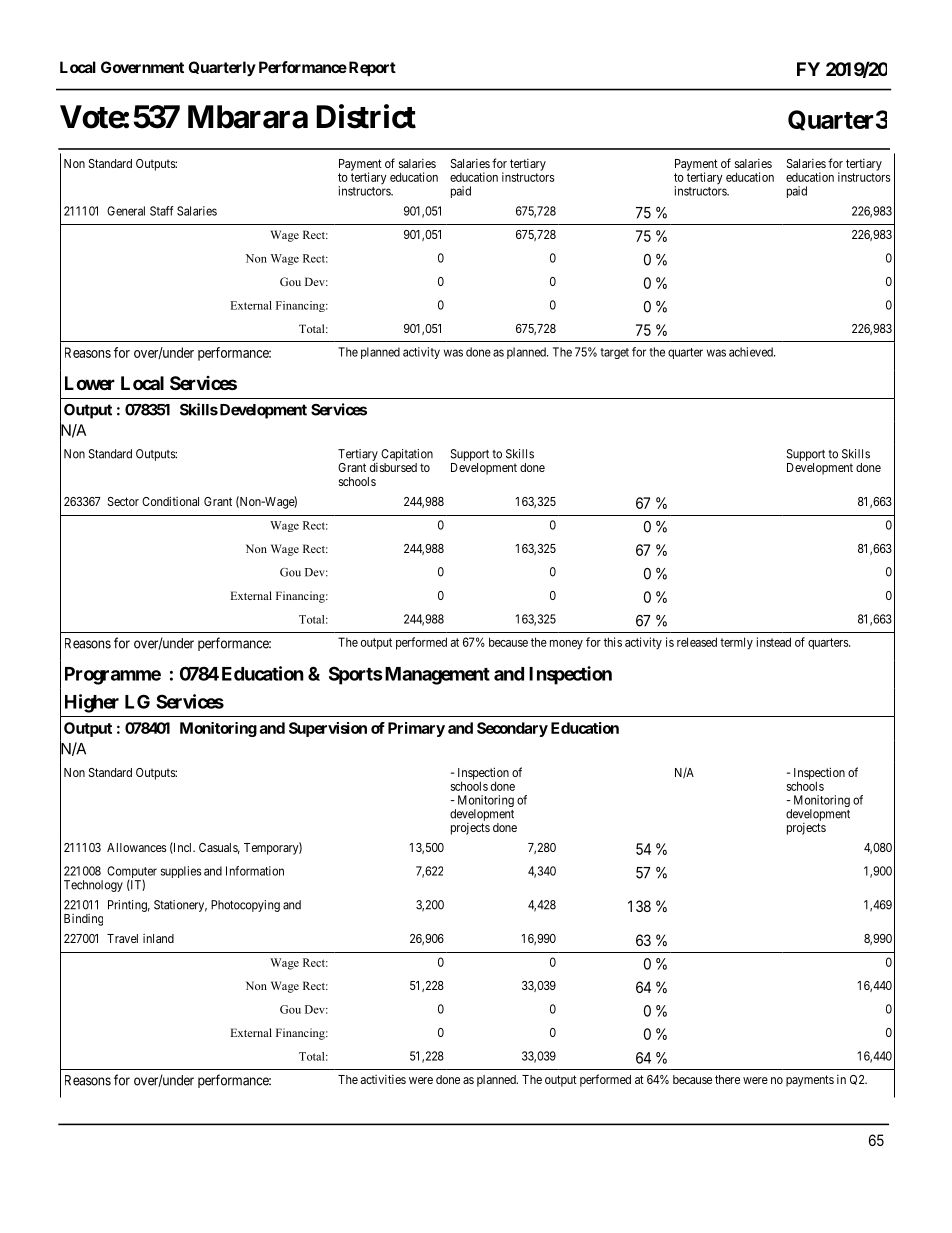 Image resolution: width=952 pixels, height=1233 pixels. What do you see at coordinates (727, 1079) in the document?
I see `there` at bounding box center [727, 1079].
